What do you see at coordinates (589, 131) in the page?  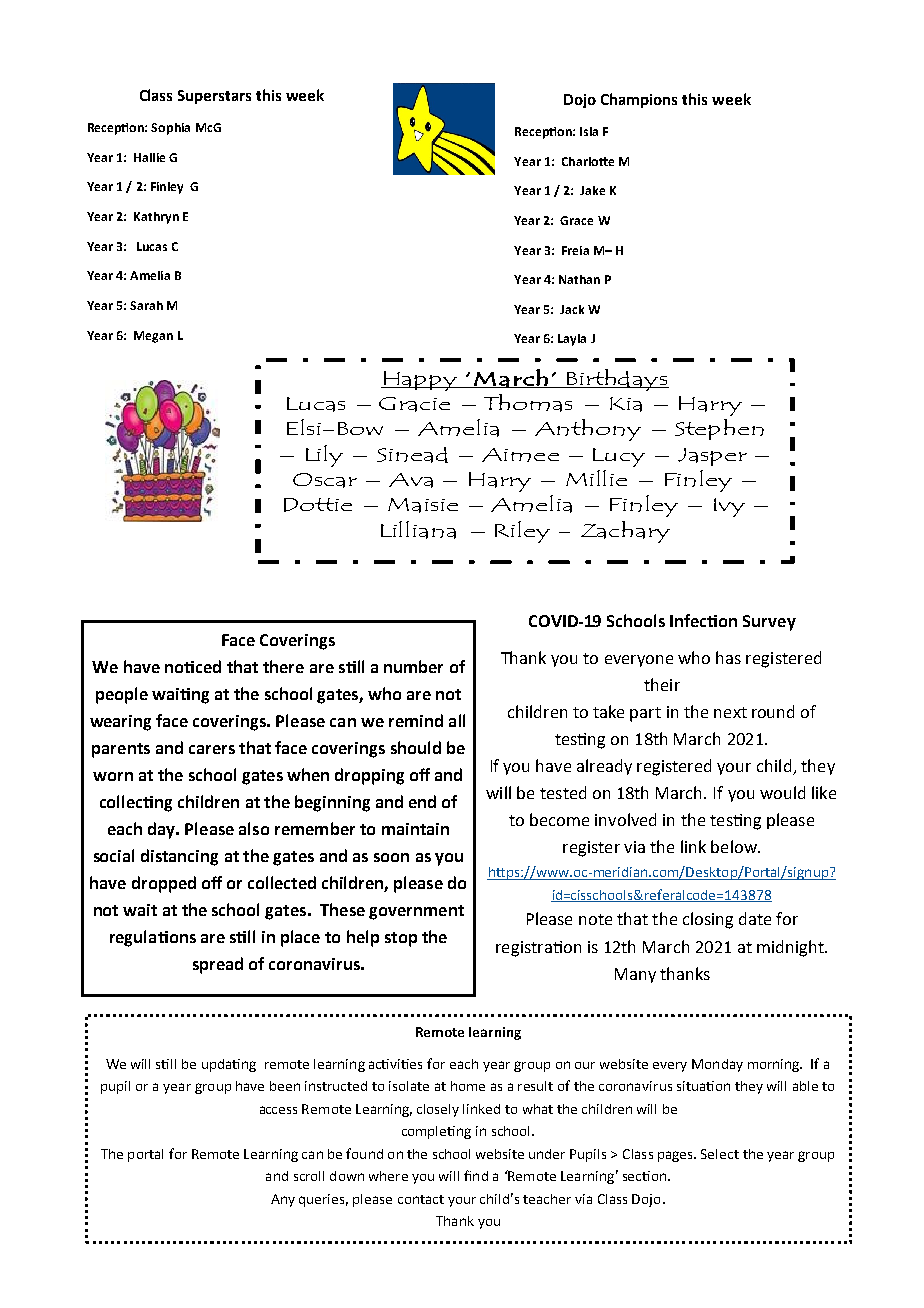 I see `Isla` at bounding box center [589, 131].
